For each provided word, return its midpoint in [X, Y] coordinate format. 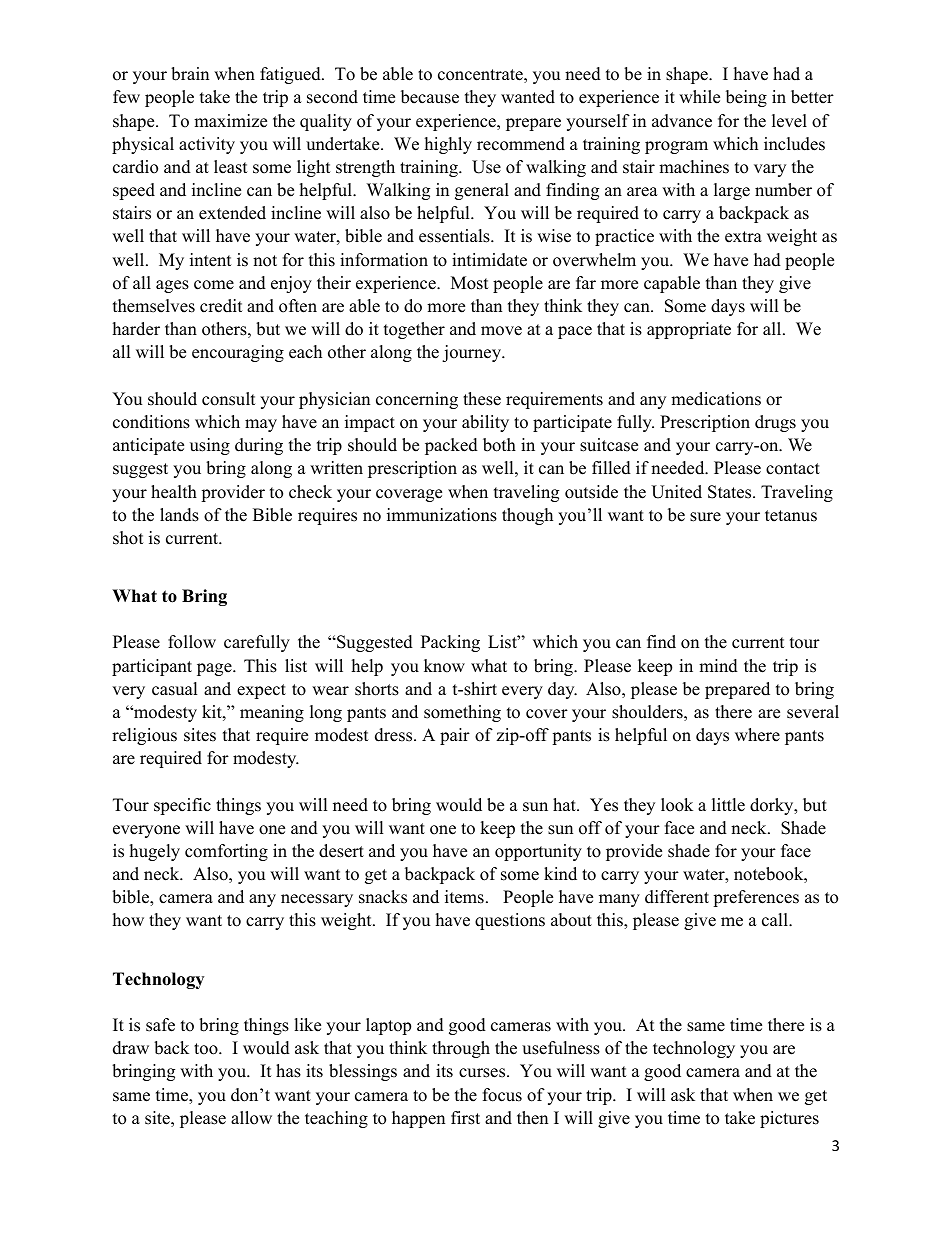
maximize [230, 121]
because [430, 97]
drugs [775, 423]
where [757, 735]
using [210, 446]
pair [455, 736]
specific [182, 806]
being [746, 98]
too [207, 1049]
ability [485, 423]
